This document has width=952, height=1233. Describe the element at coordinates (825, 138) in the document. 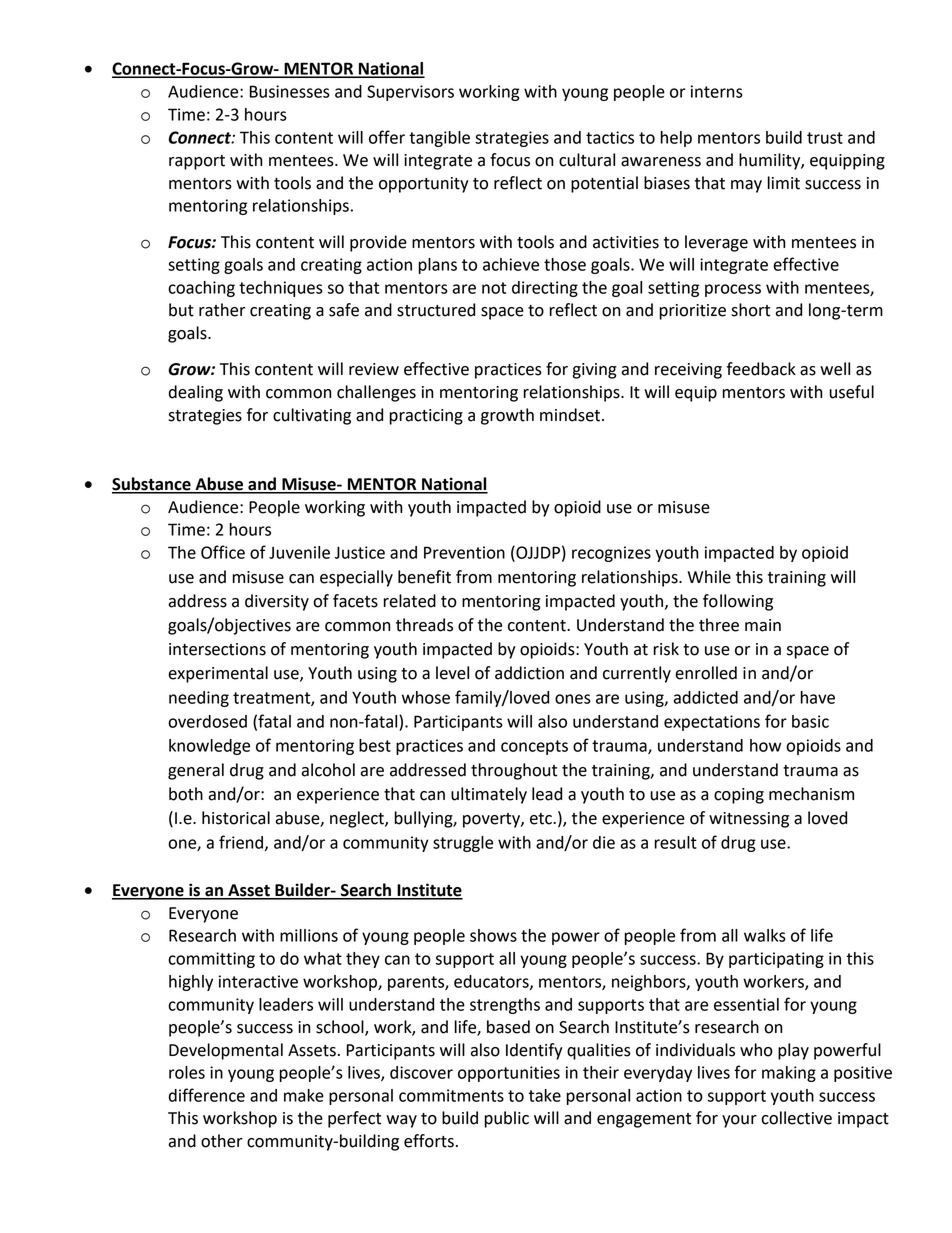

I see `trust` at that location.
